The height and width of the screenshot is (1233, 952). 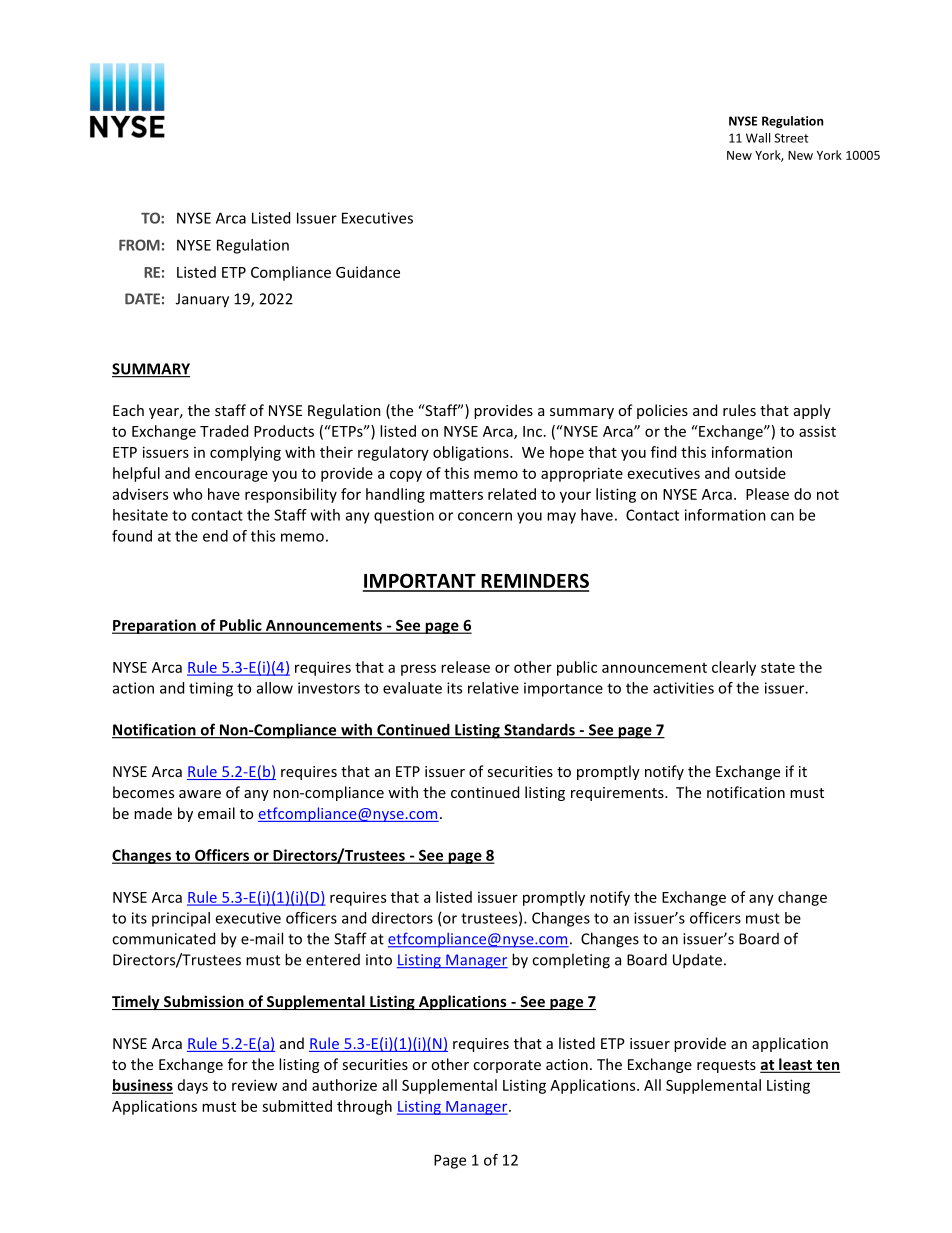 What do you see at coordinates (758, 138) in the screenshot?
I see `Wall` at bounding box center [758, 138].
